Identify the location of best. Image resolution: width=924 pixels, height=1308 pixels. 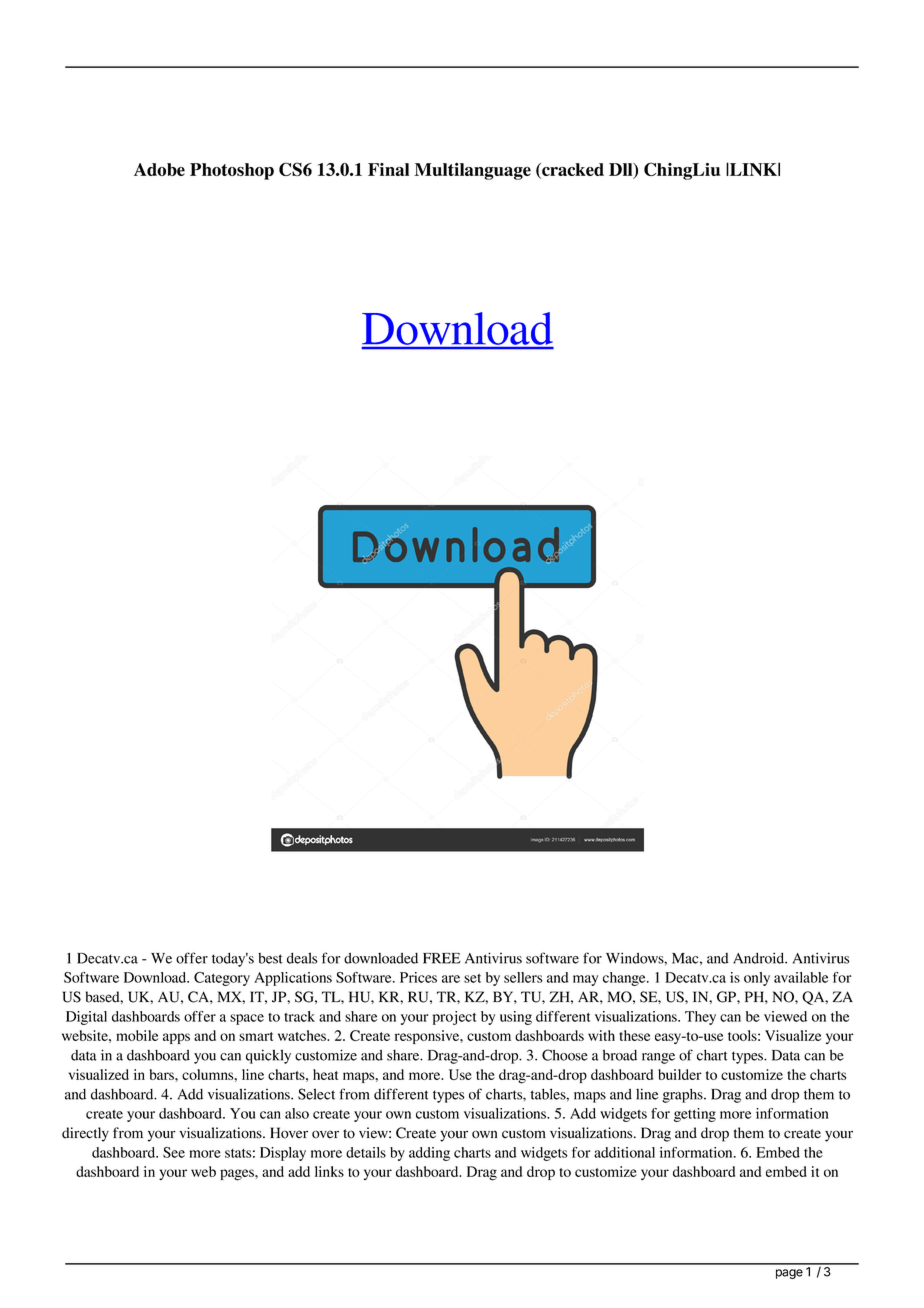
(270, 958).
